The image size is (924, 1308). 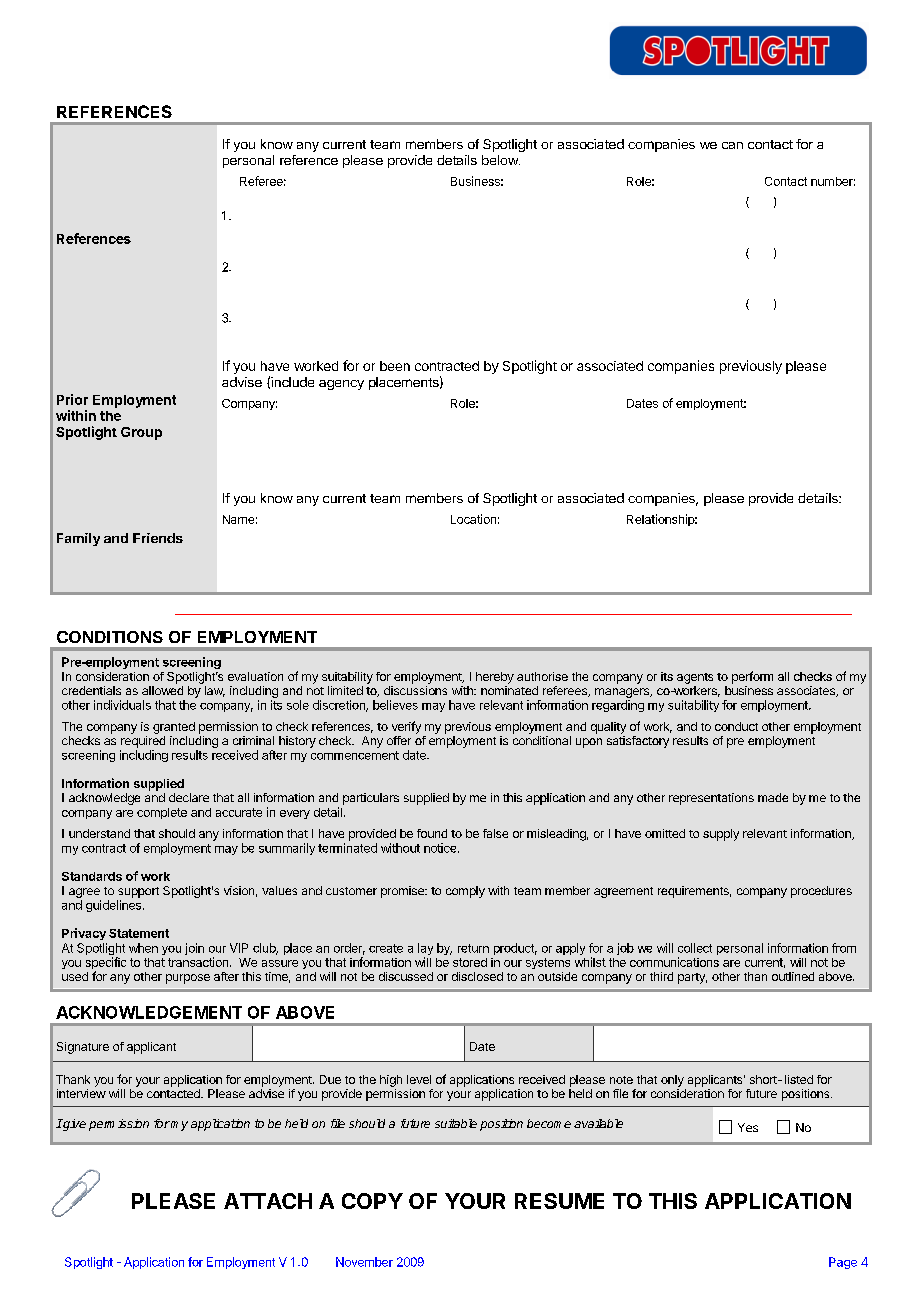 What do you see at coordinates (268, 1201) in the screenshot?
I see `ATTACH` at bounding box center [268, 1201].
